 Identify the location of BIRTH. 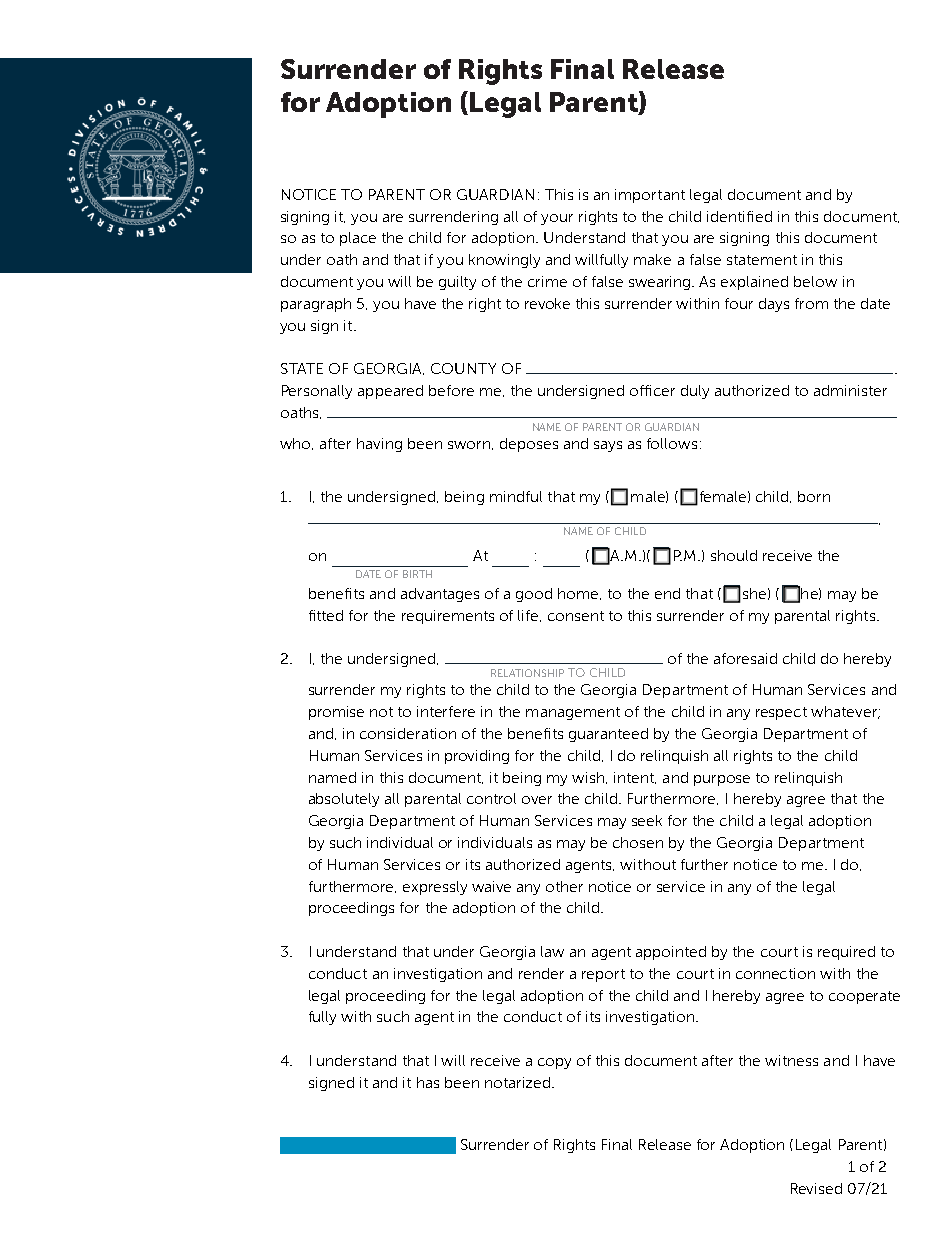
(417, 574).
